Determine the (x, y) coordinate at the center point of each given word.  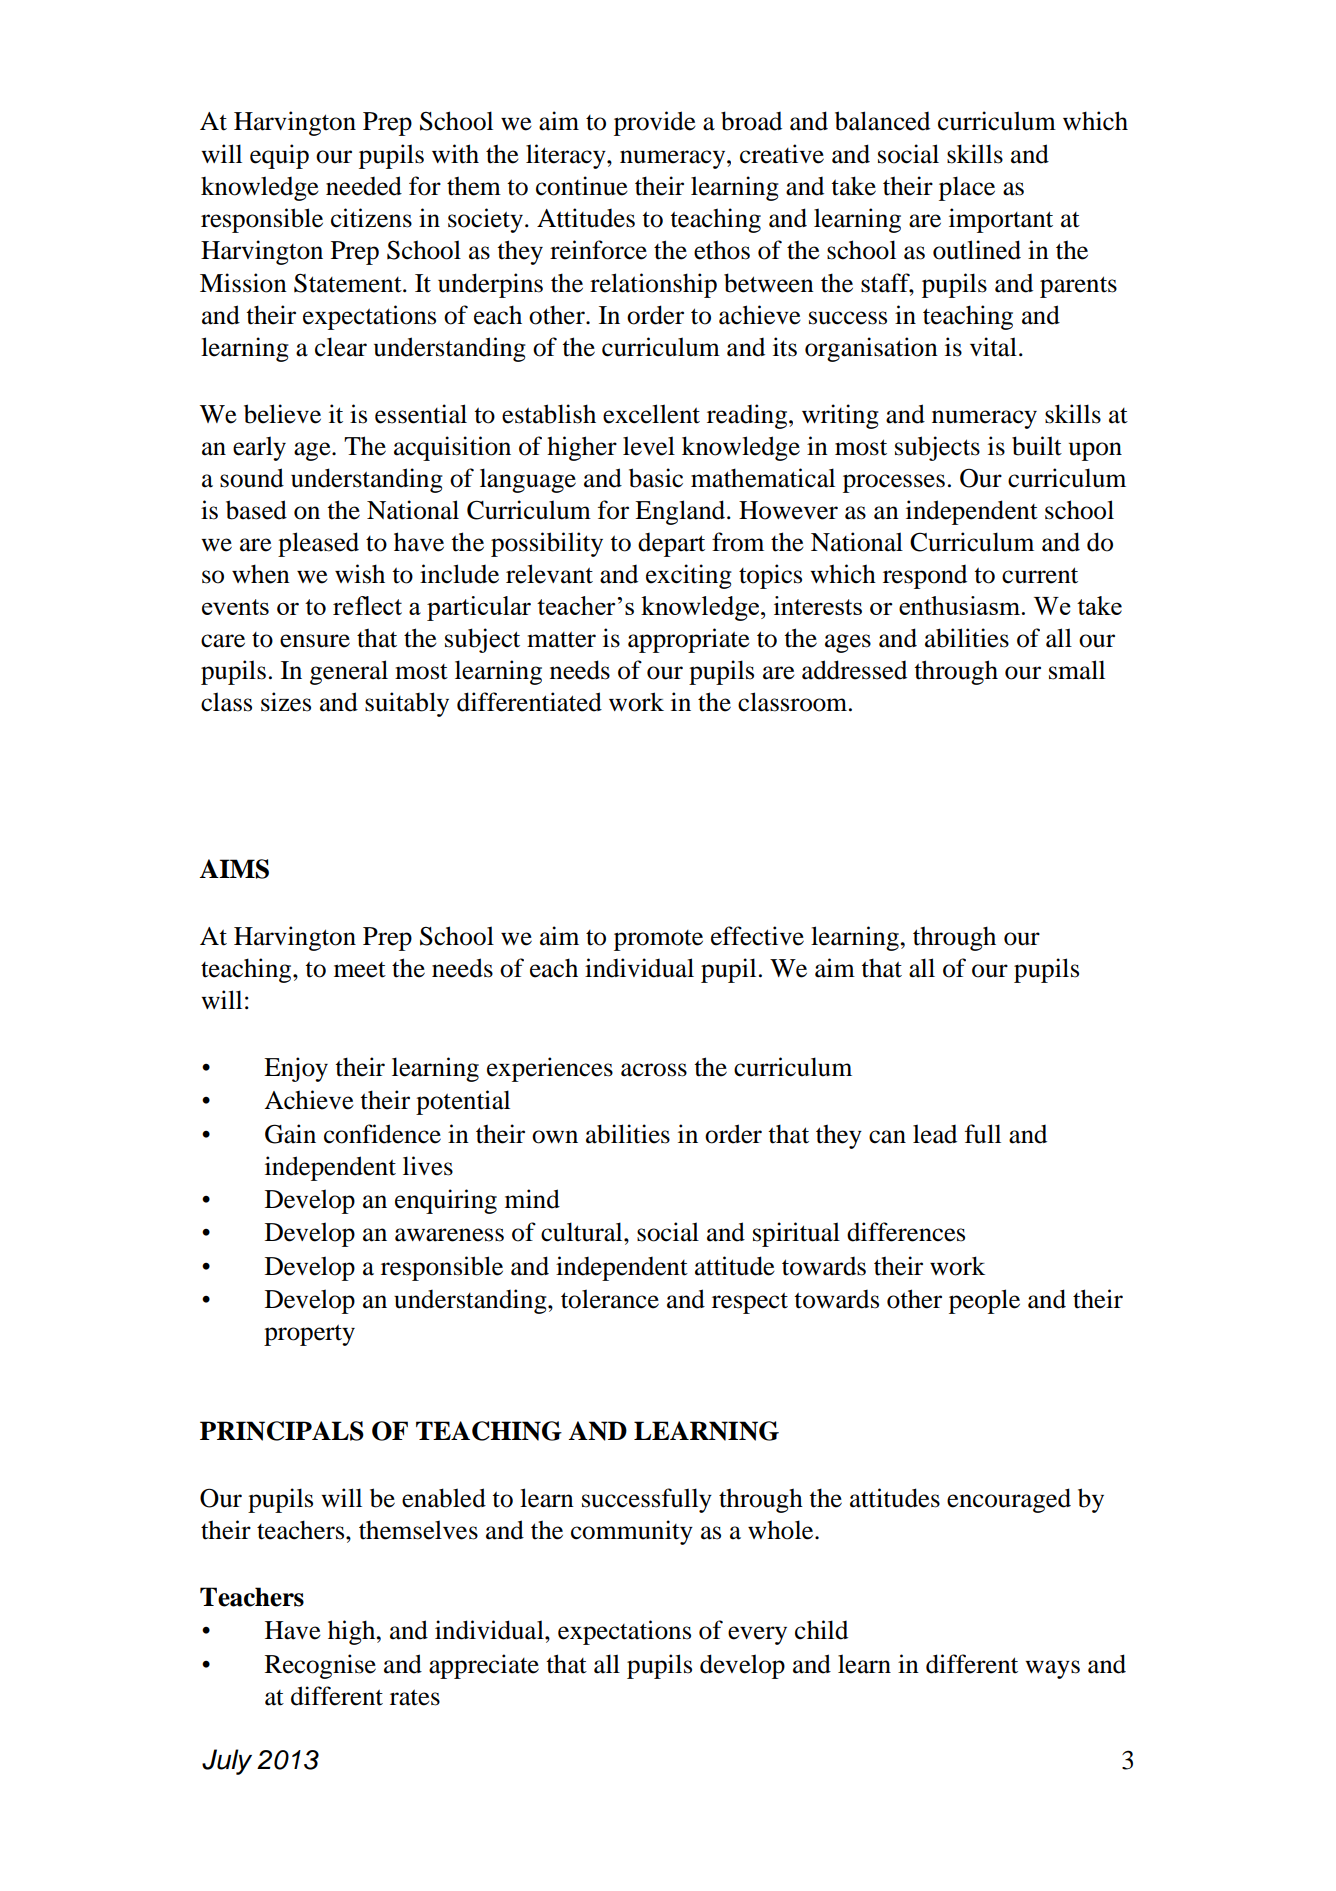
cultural (583, 1232)
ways (1052, 1669)
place (967, 188)
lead (935, 1134)
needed (364, 186)
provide (655, 123)
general (349, 672)
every (757, 1635)
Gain (290, 1134)
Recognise (320, 1666)
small (1077, 670)
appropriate (689, 640)
